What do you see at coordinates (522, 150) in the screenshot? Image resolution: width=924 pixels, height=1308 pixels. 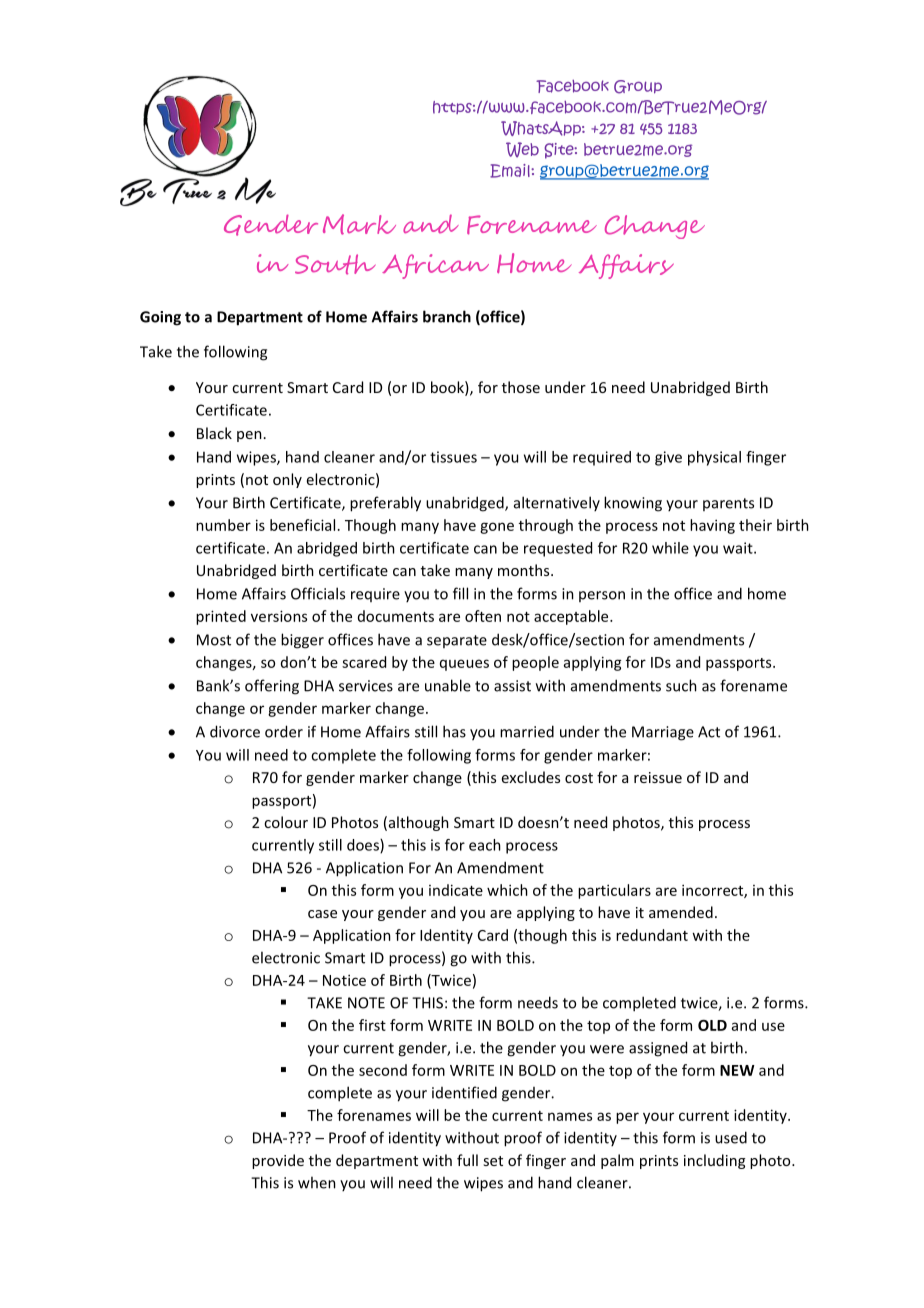 I see `Web` at bounding box center [522, 150].
